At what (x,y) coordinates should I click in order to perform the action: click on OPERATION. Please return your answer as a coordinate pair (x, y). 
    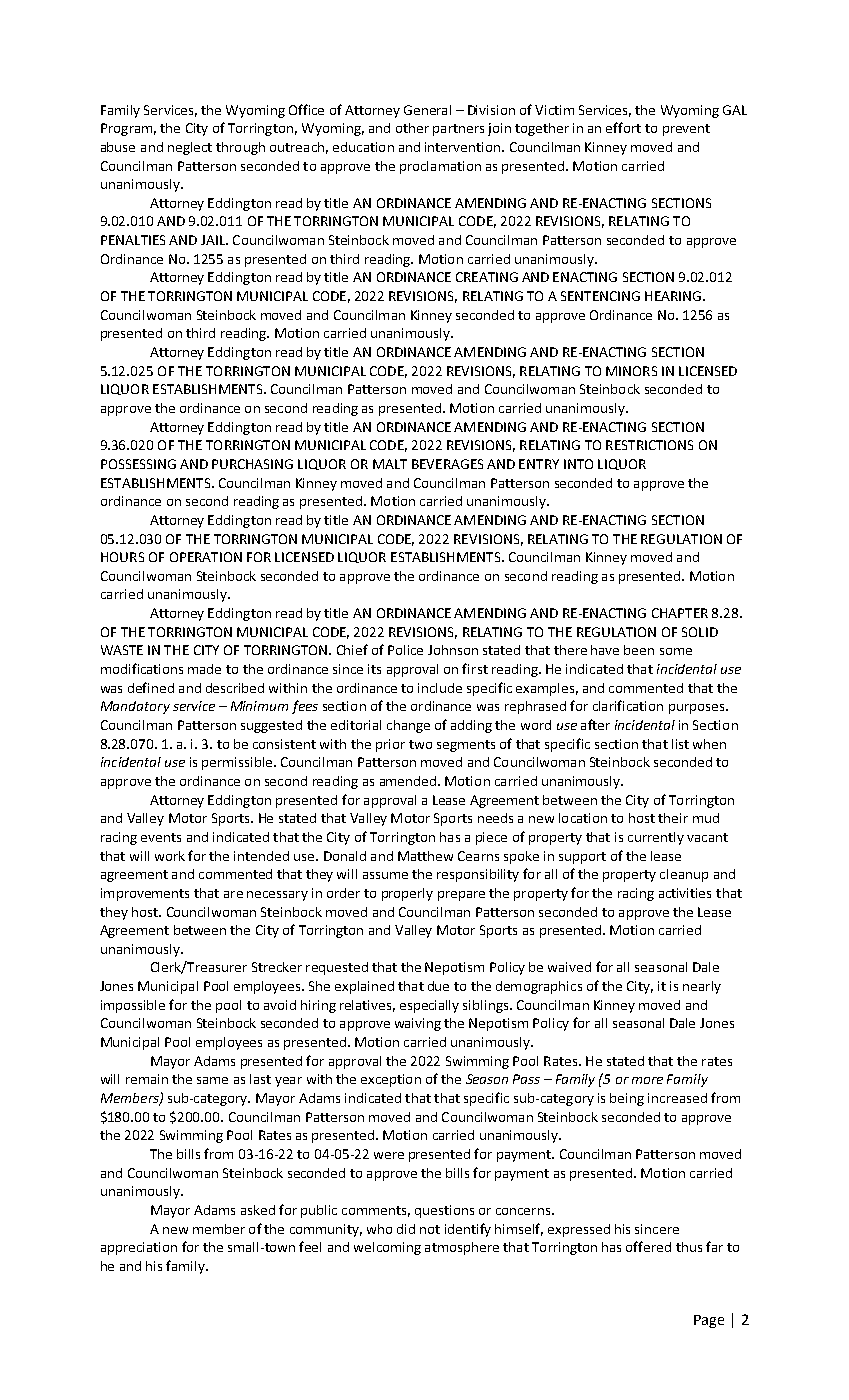
    Looking at the image, I should click on (206, 557).
